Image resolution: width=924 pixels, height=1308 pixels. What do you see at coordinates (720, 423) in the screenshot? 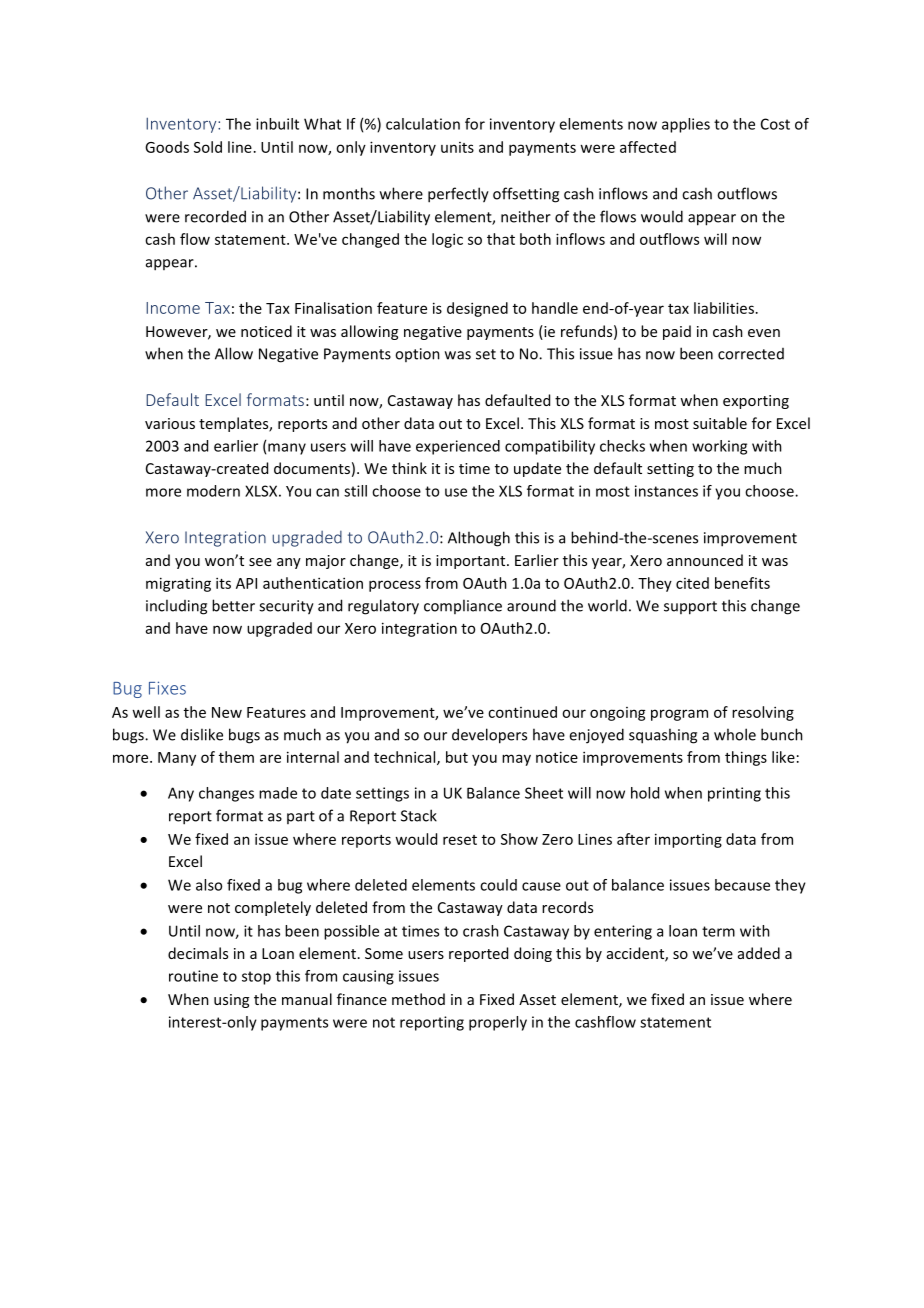
I see `suitable` at bounding box center [720, 423].
